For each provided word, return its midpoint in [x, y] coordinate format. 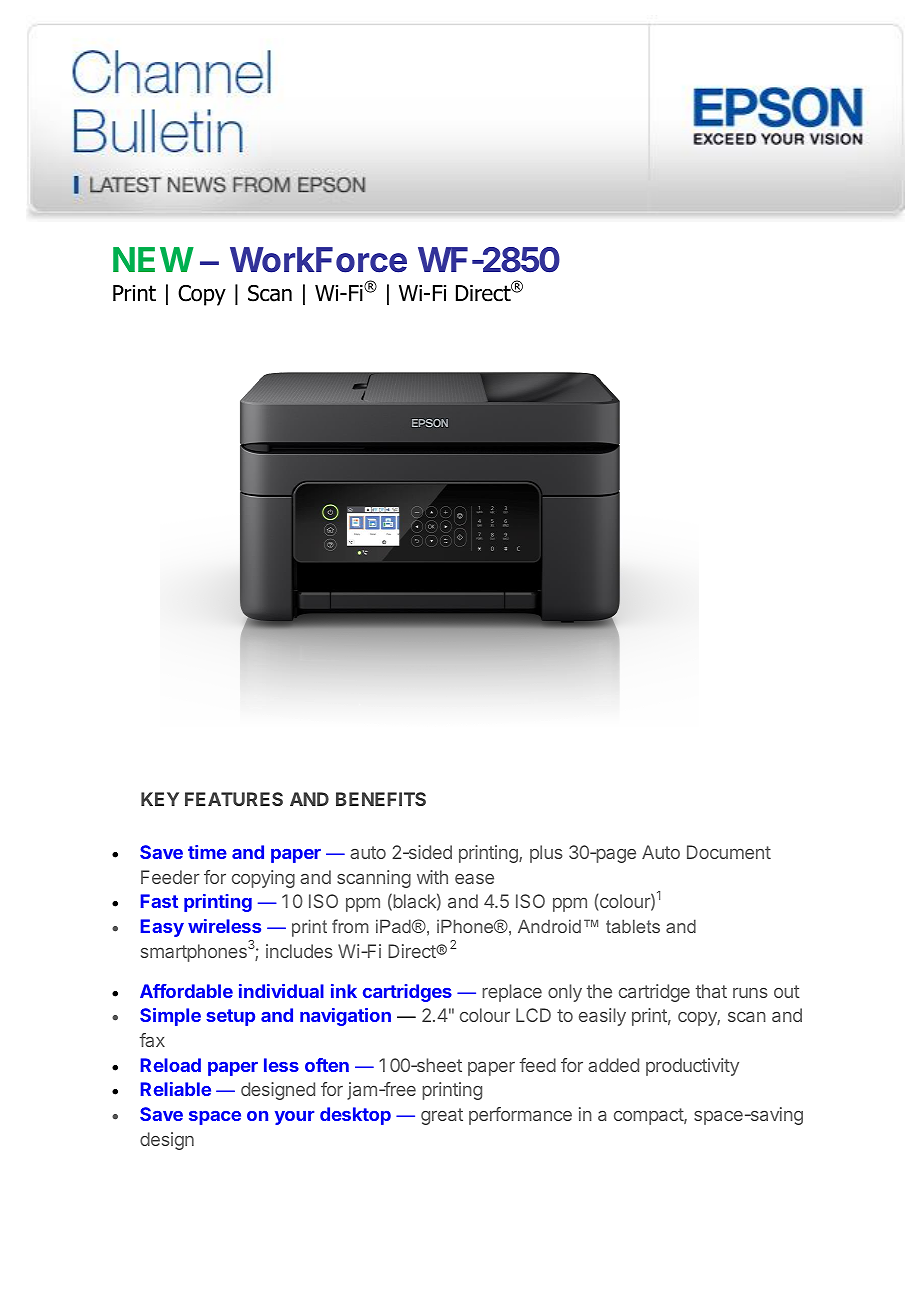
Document [729, 852]
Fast [159, 901]
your [294, 1118]
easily [602, 1017]
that [711, 991]
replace [512, 993]
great [442, 1116]
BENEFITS [381, 799]
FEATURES [234, 799]
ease [474, 879]
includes [299, 951]
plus [546, 854]
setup [230, 1017]
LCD [533, 1015]
